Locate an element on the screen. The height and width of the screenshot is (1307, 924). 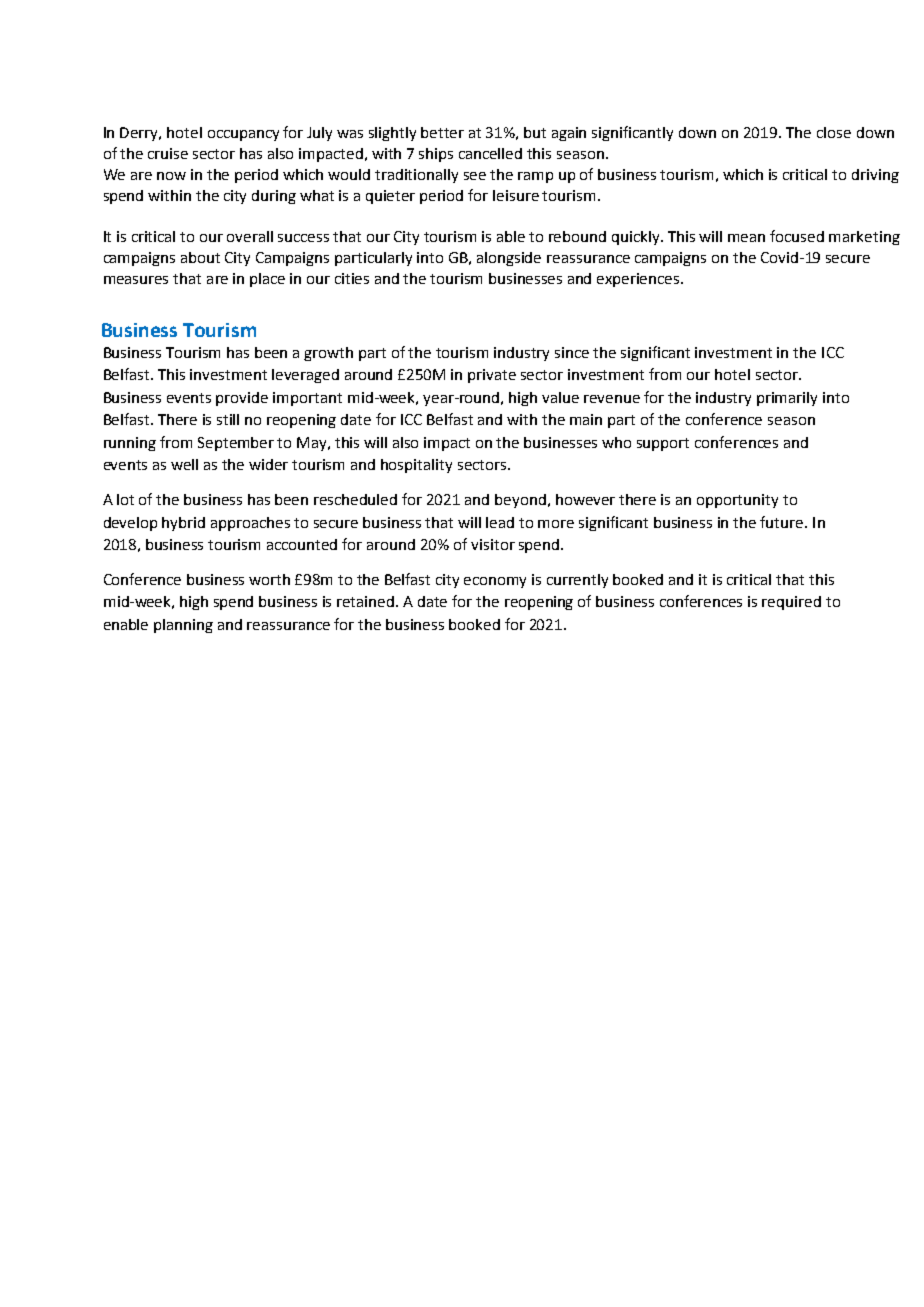
private is located at coordinates (492, 376).
